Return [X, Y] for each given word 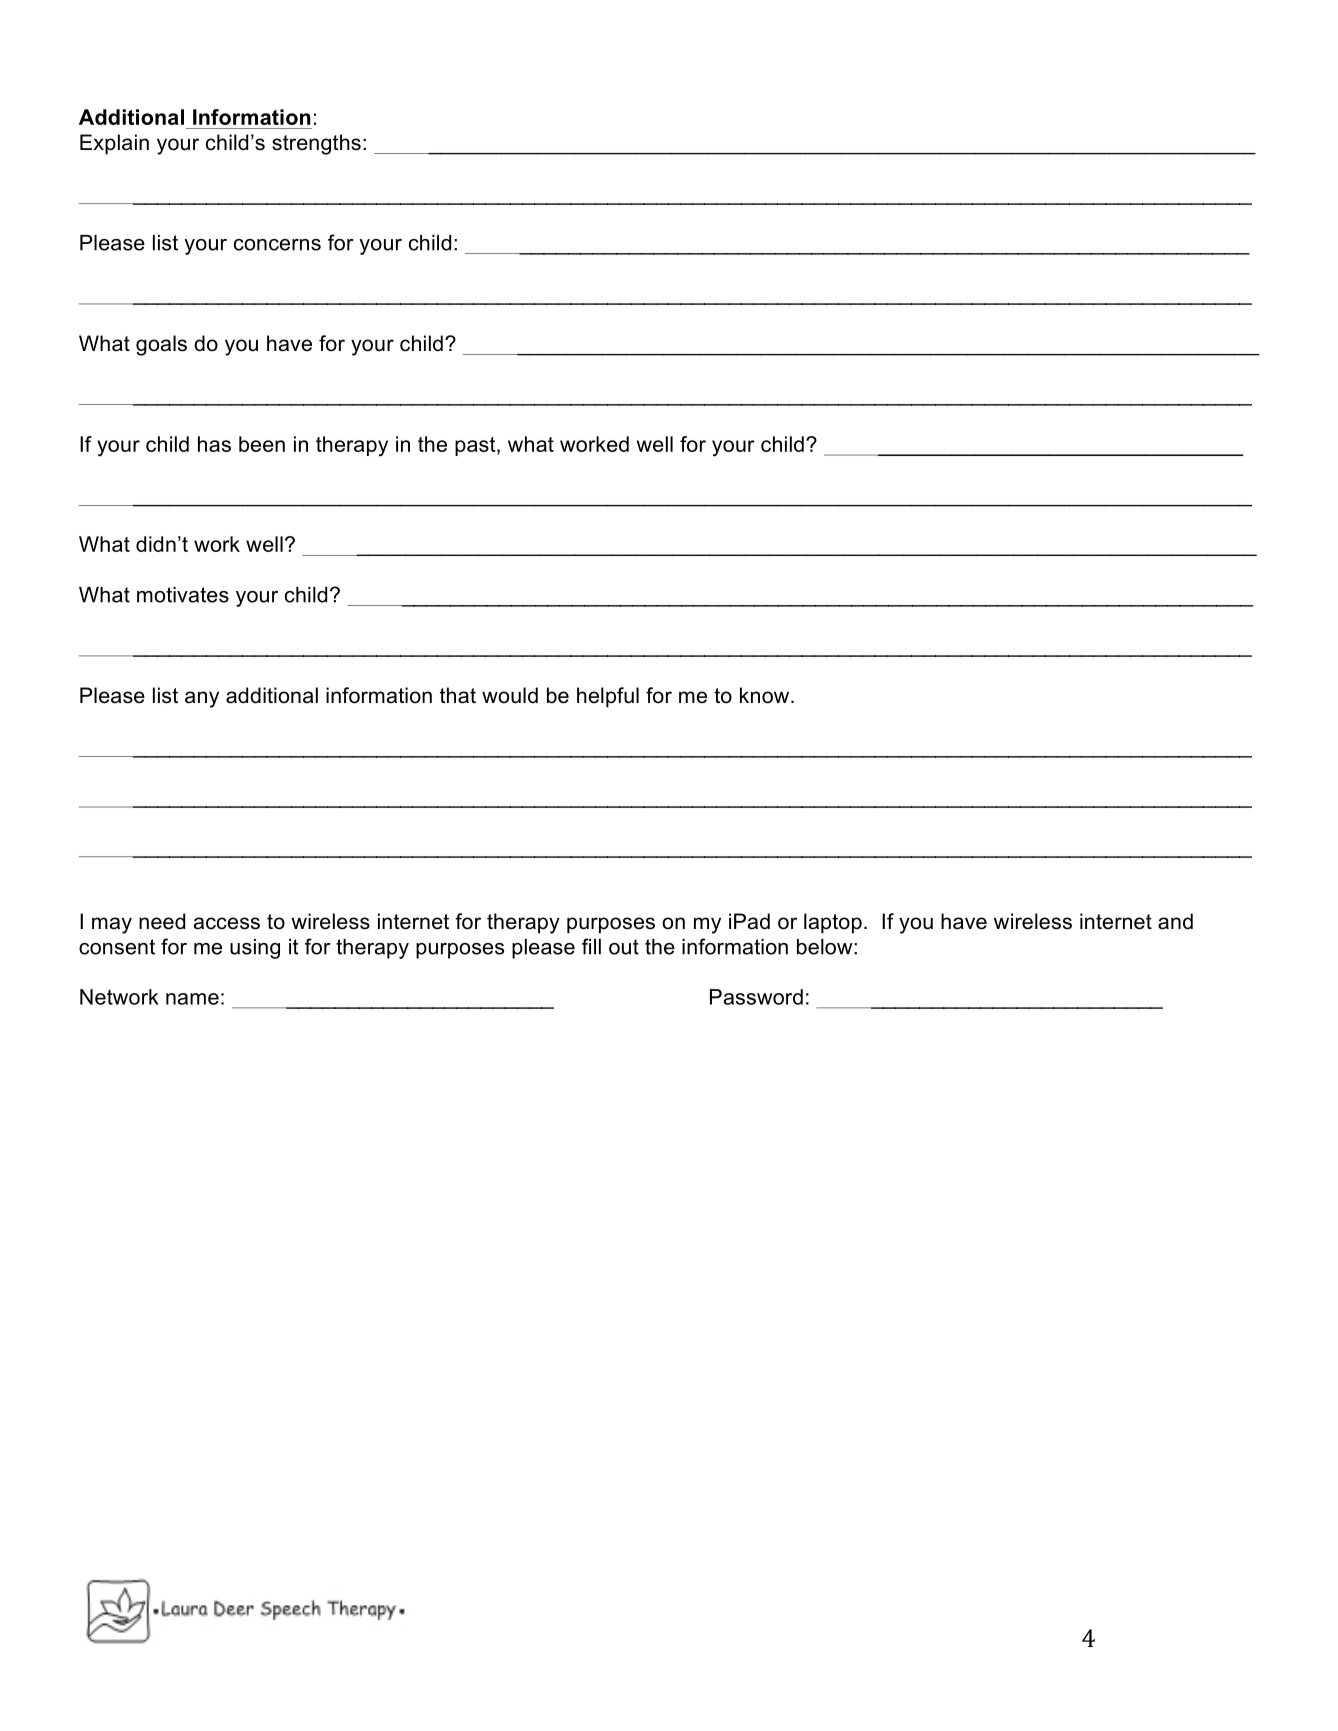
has [214, 444]
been [262, 444]
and [1175, 921]
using [255, 949]
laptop [833, 923]
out [624, 947]
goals [161, 345]
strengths [316, 144]
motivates [183, 595]
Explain [114, 144]
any [202, 699]
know [766, 695]
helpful [608, 697]
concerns [277, 245]
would [510, 695]
